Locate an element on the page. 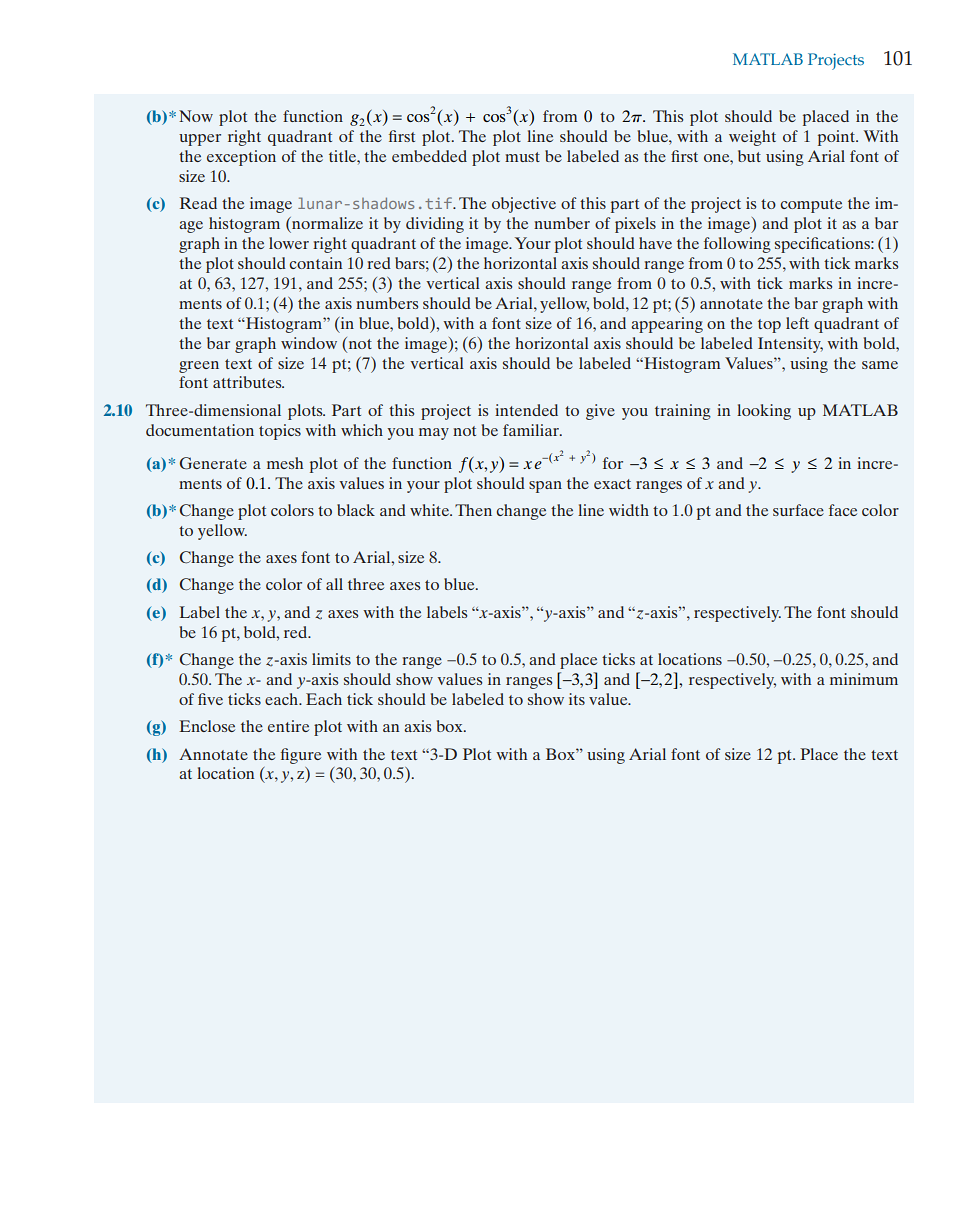  all is located at coordinates (334, 584).
